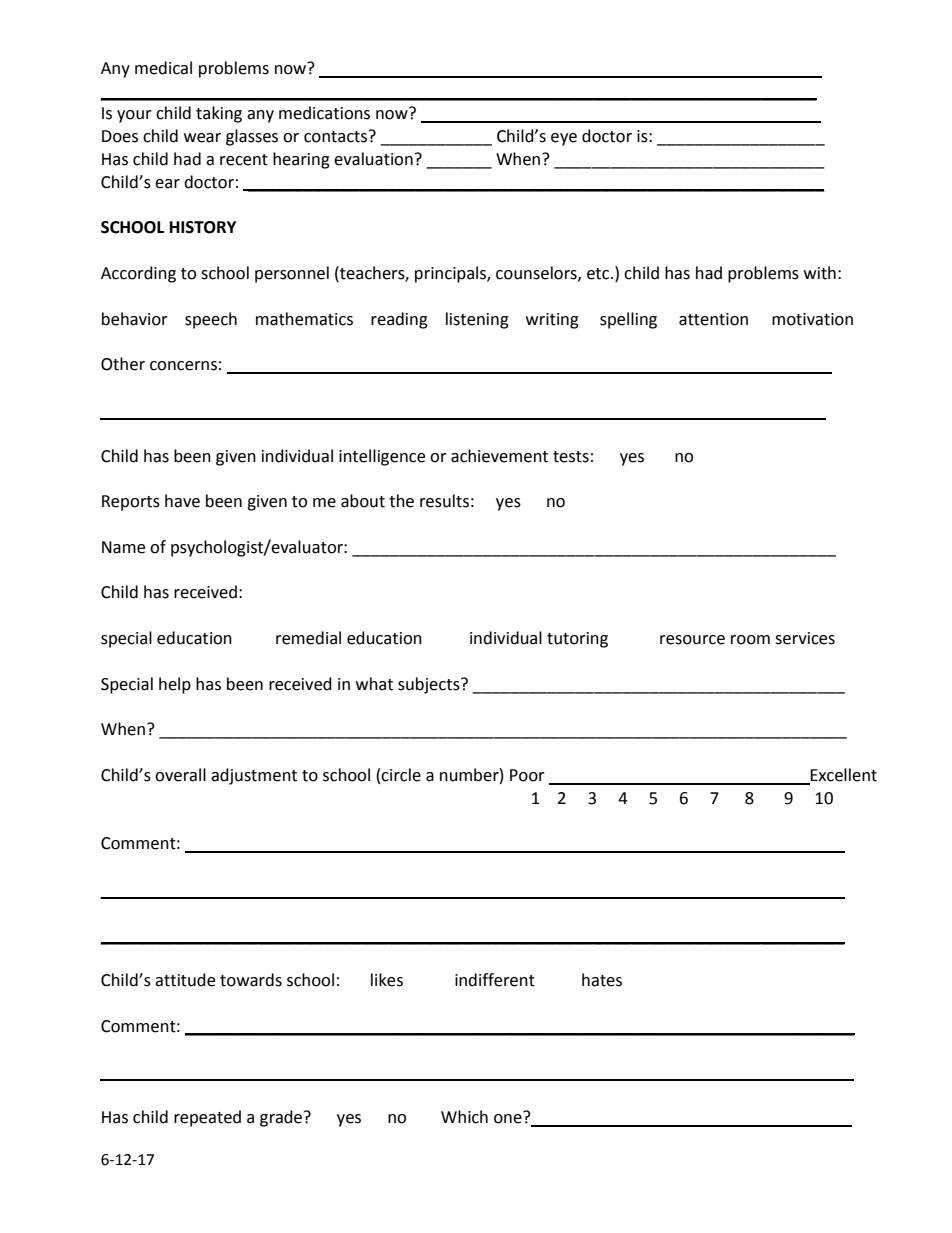 Image resolution: width=952 pixels, height=1233 pixels. What do you see at coordinates (185, 980) in the document?
I see `attitude` at bounding box center [185, 980].
